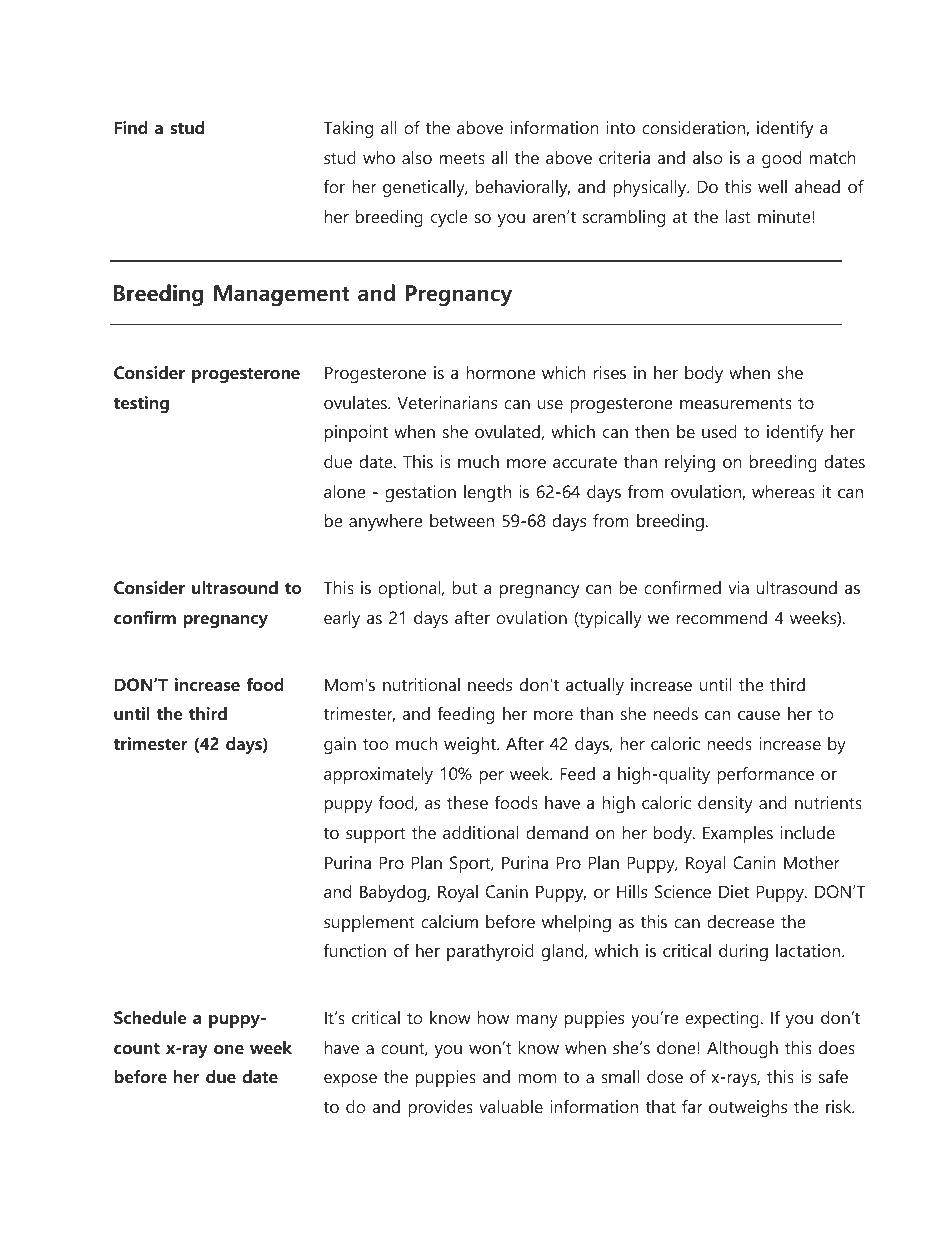  Describe the element at coordinates (511, 1106) in the screenshot. I see `valuable` at that location.
